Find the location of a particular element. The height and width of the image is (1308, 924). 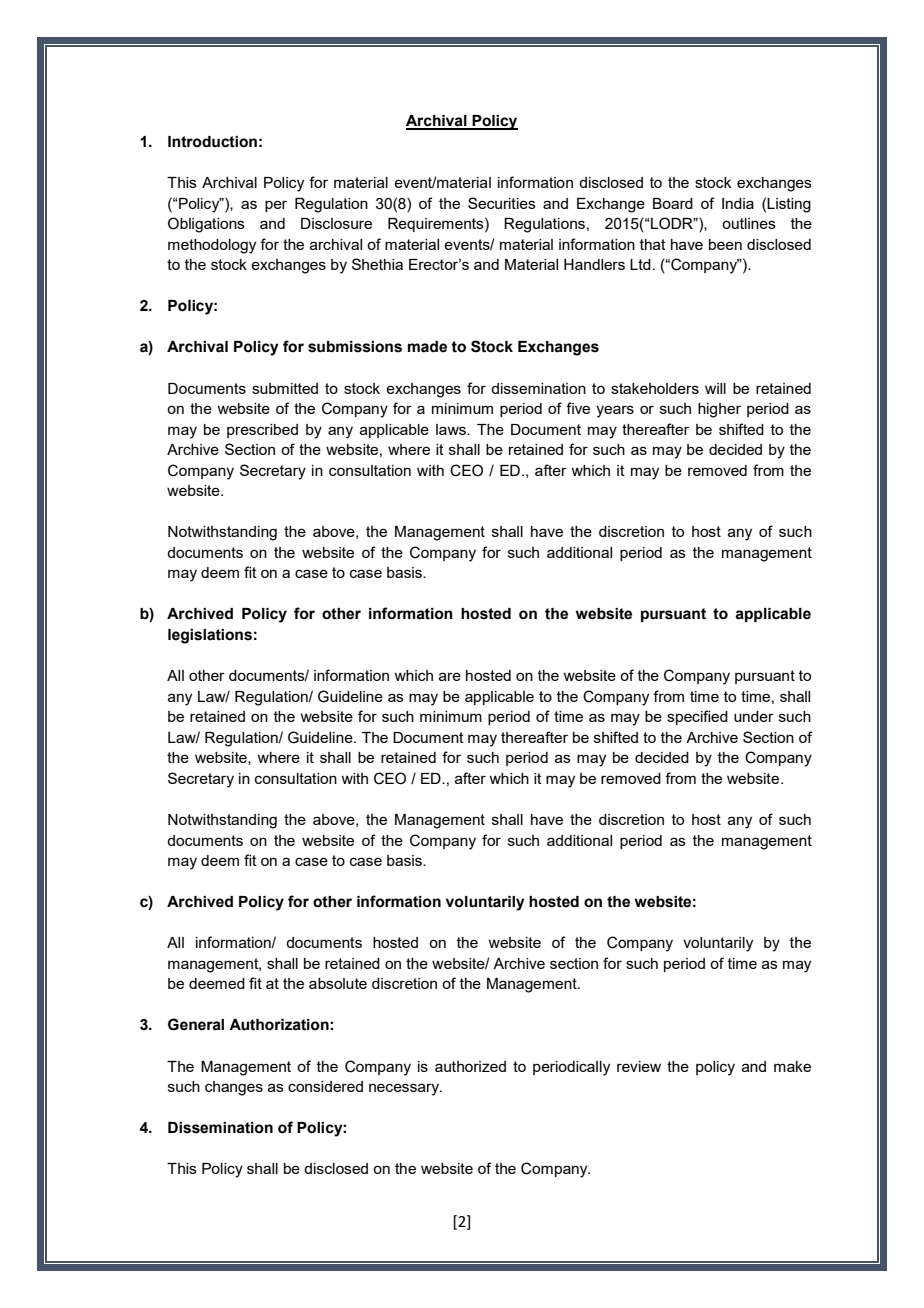

authorized is located at coordinates (470, 1066).
